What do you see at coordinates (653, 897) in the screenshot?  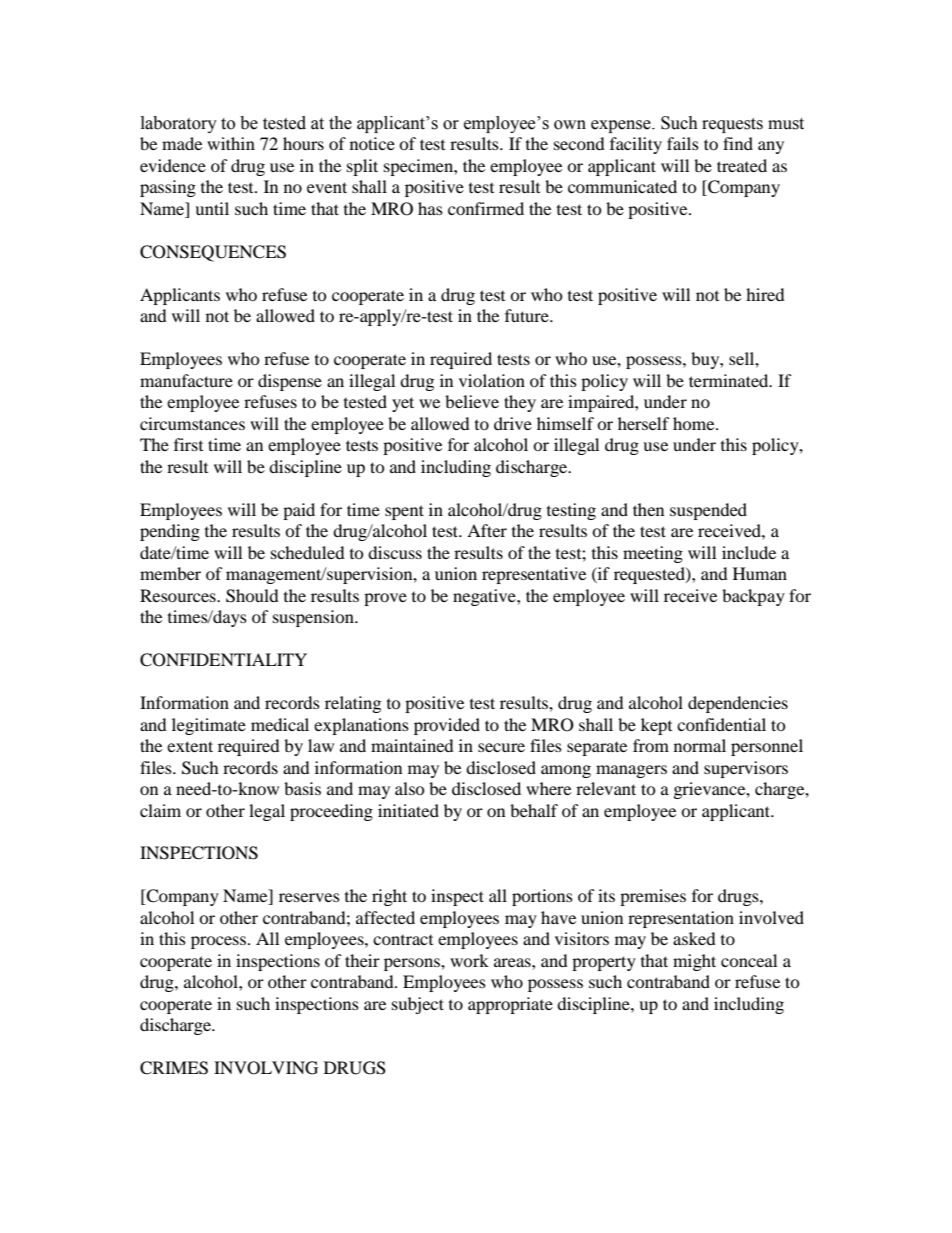 I see `premises` at bounding box center [653, 897].
